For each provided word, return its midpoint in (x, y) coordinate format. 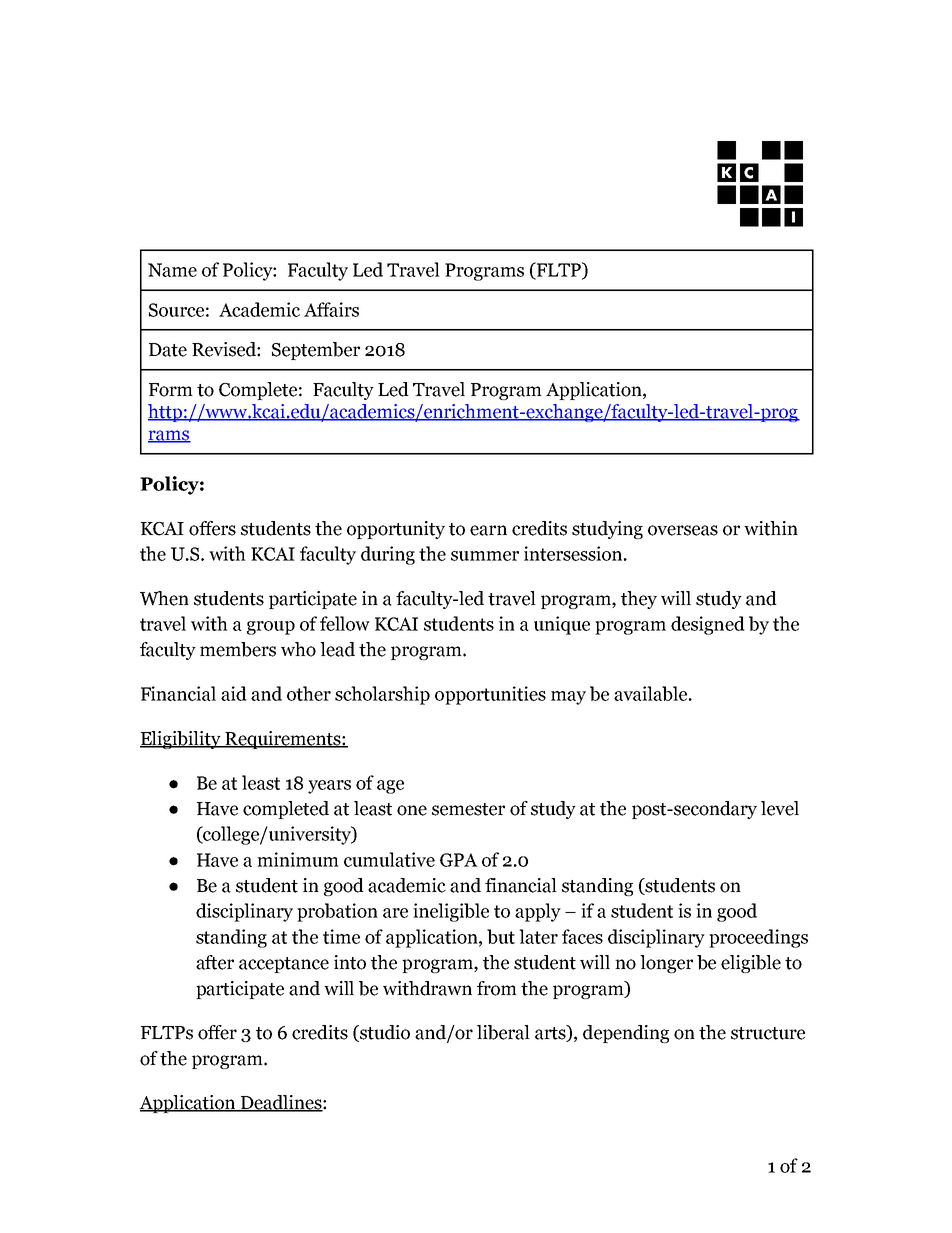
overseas (683, 530)
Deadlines (281, 1103)
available (652, 693)
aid (234, 693)
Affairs (331, 309)
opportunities (490, 695)
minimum (298, 859)
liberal (503, 1032)
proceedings (758, 938)
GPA (459, 860)
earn (488, 530)
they (639, 600)
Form (171, 390)
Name (172, 270)
